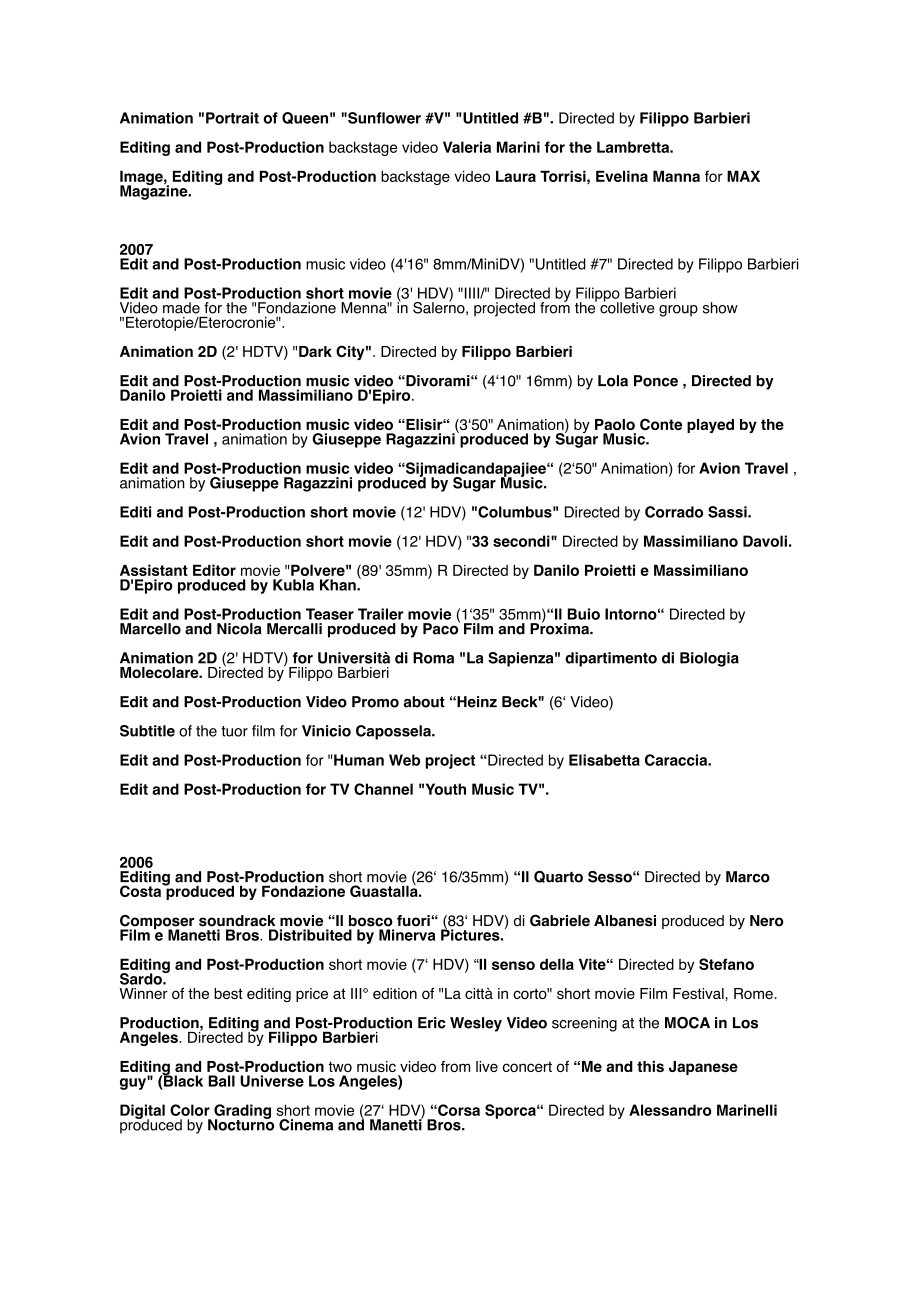  Describe the element at coordinates (467, 147) in the screenshot. I see `Valeria` at that location.
